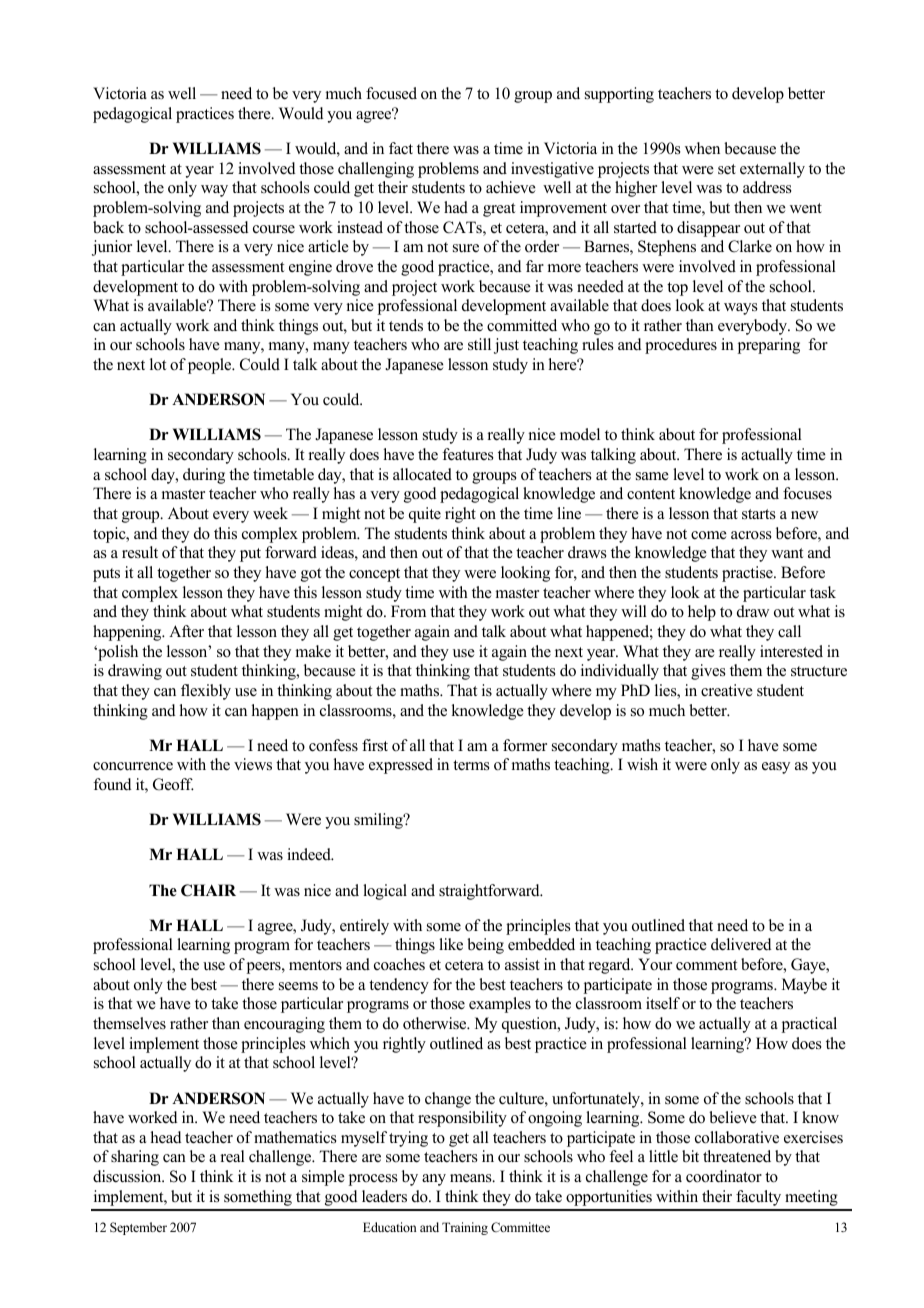 The width and height of the document is (924, 1308). I want to click on preparing, so click(769, 346).
